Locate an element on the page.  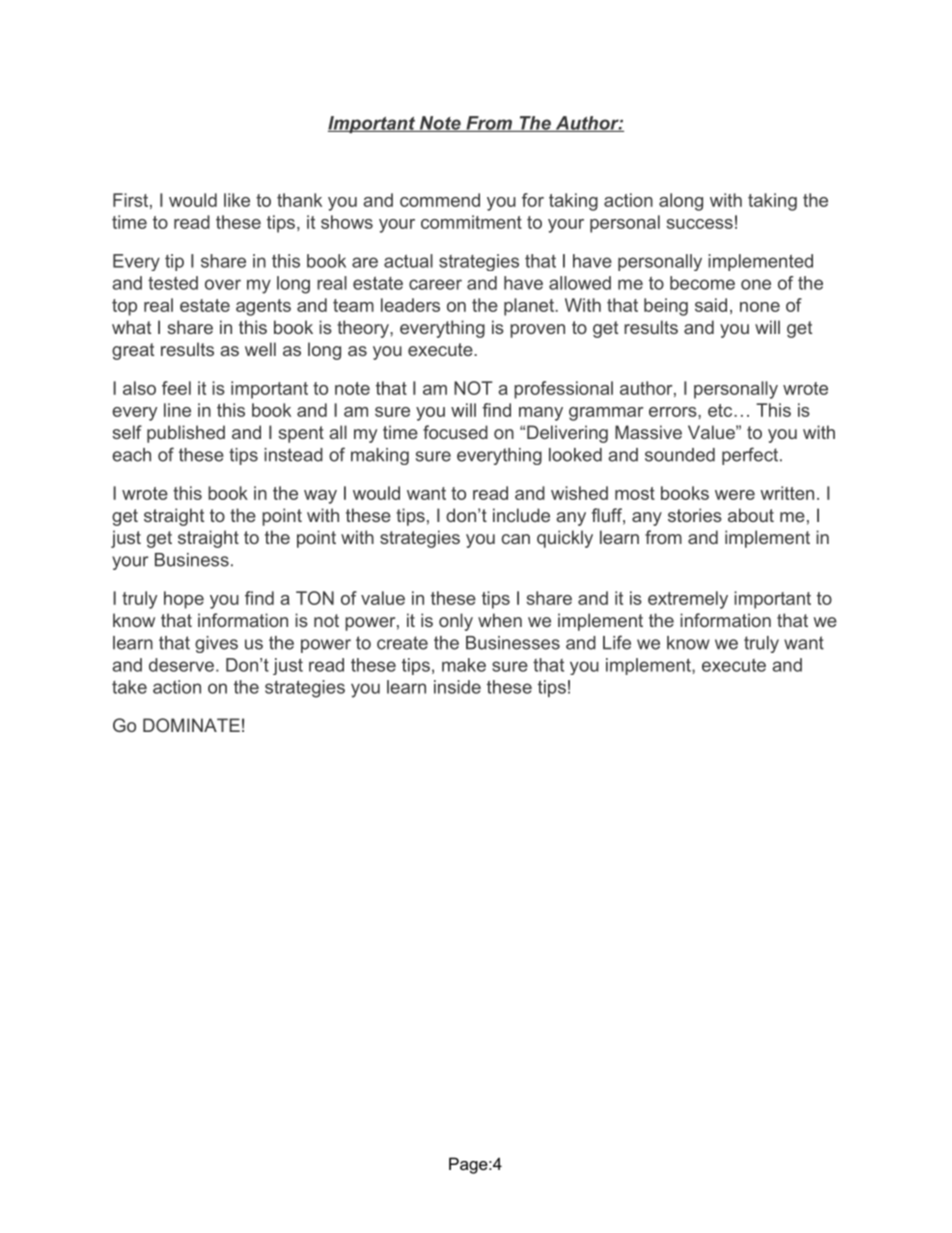
agents is located at coordinates (263, 307).
